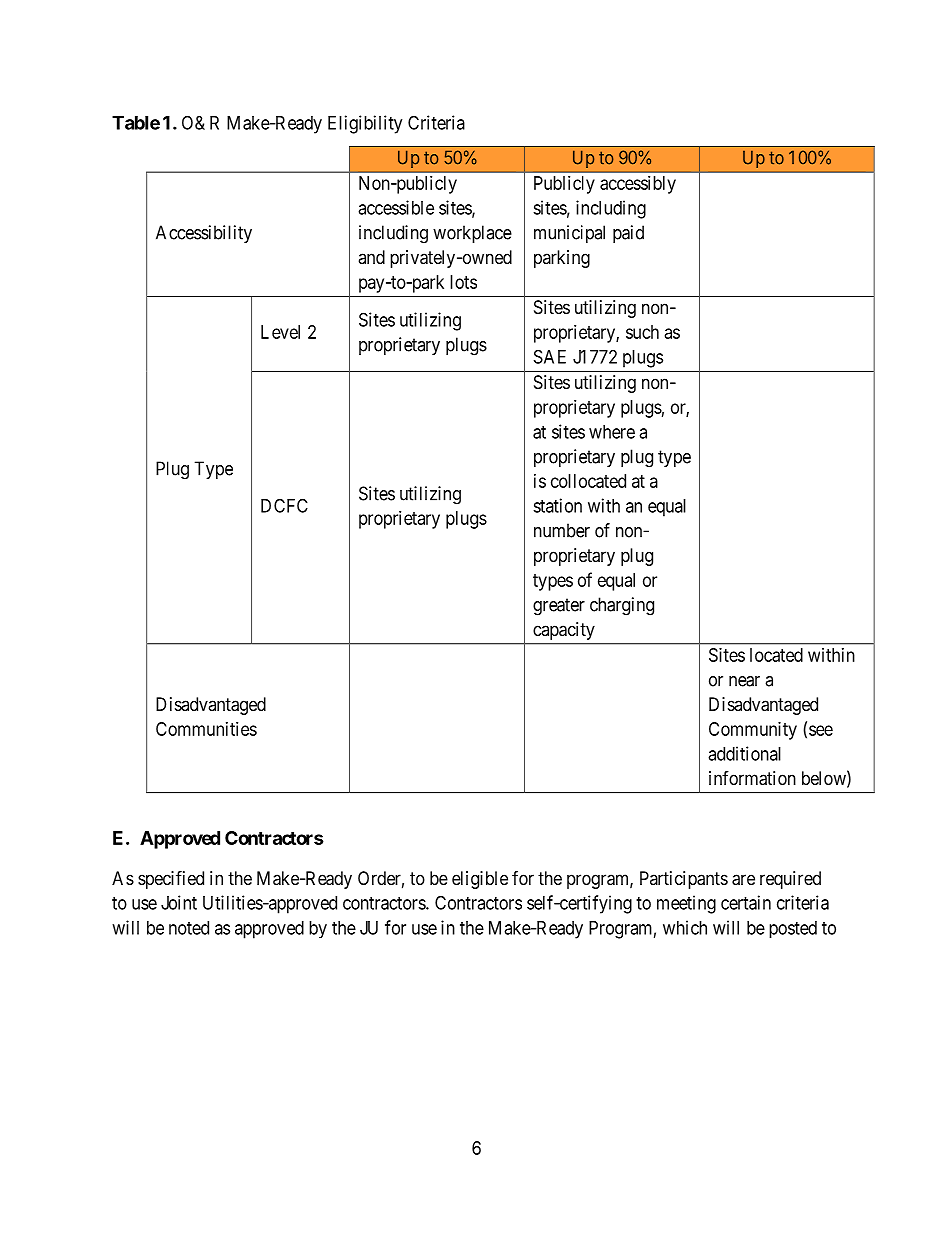 This screenshot has width=952, height=1233. Describe the element at coordinates (628, 234) in the screenshot. I see `paid` at that location.
